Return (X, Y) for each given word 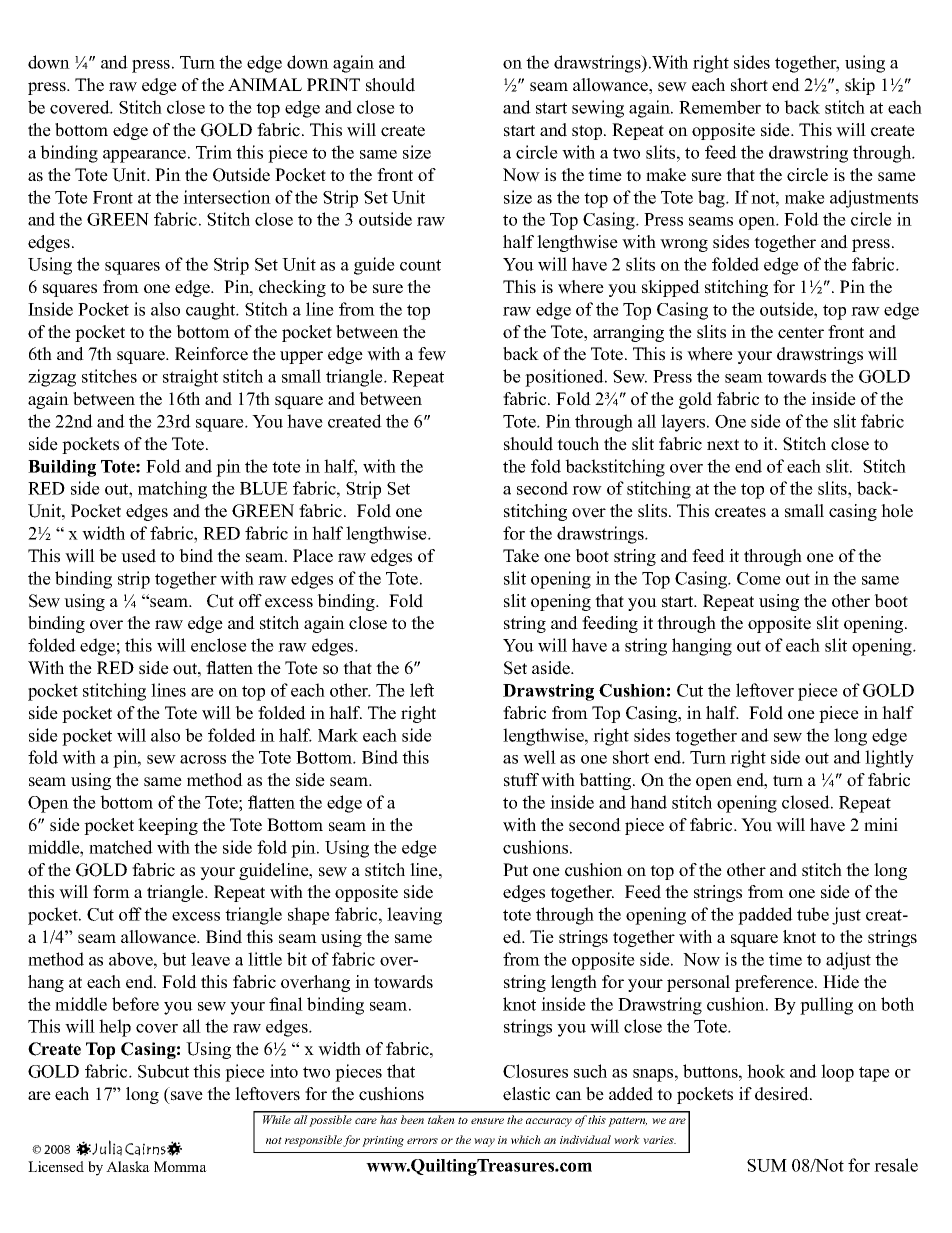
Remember (720, 107)
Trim (214, 152)
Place (313, 556)
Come (759, 578)
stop (588, 132)
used (138, 556)
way (484, 1142)
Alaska (128, 1166)
